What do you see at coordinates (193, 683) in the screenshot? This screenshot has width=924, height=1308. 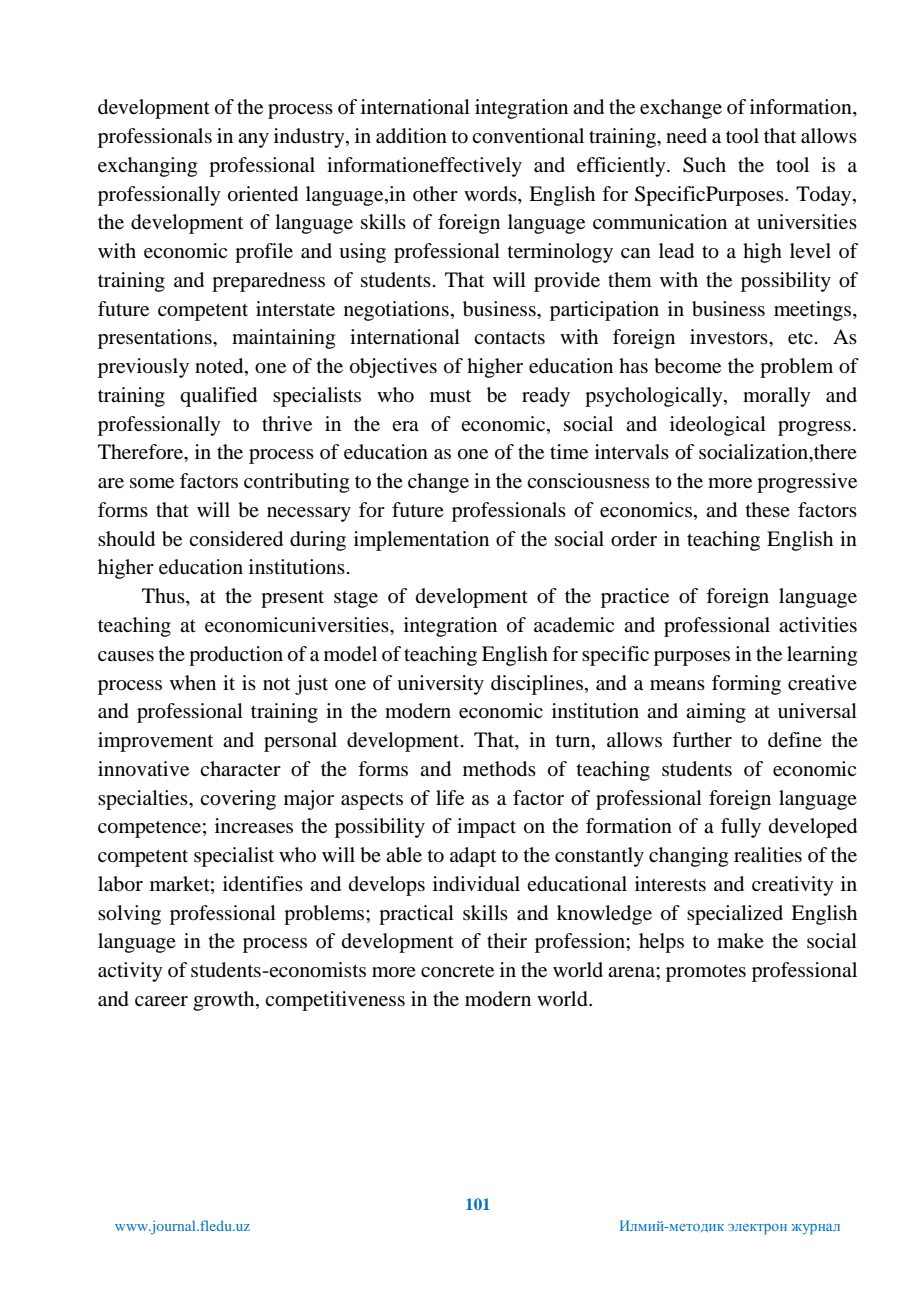 I see `when` at bounding box center [193, 683].
